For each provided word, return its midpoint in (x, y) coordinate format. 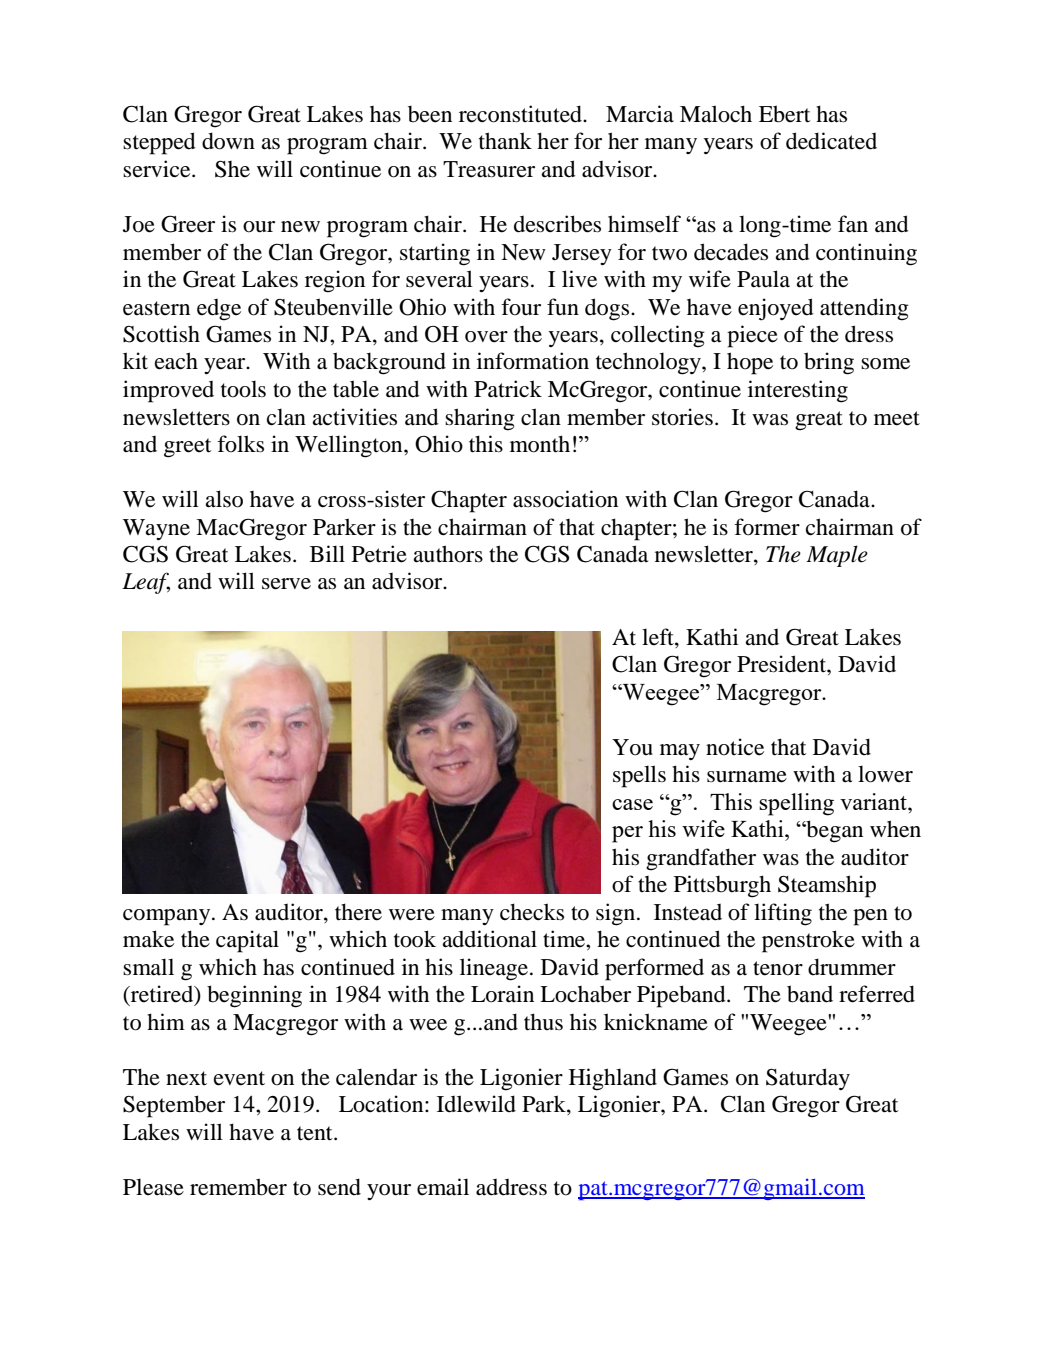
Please (153, 1187)
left (659, 637)
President (782, 664)
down (228, 141)
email (443, 1187)
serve (286, 584)
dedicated (831, 141)
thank (505, 141)
